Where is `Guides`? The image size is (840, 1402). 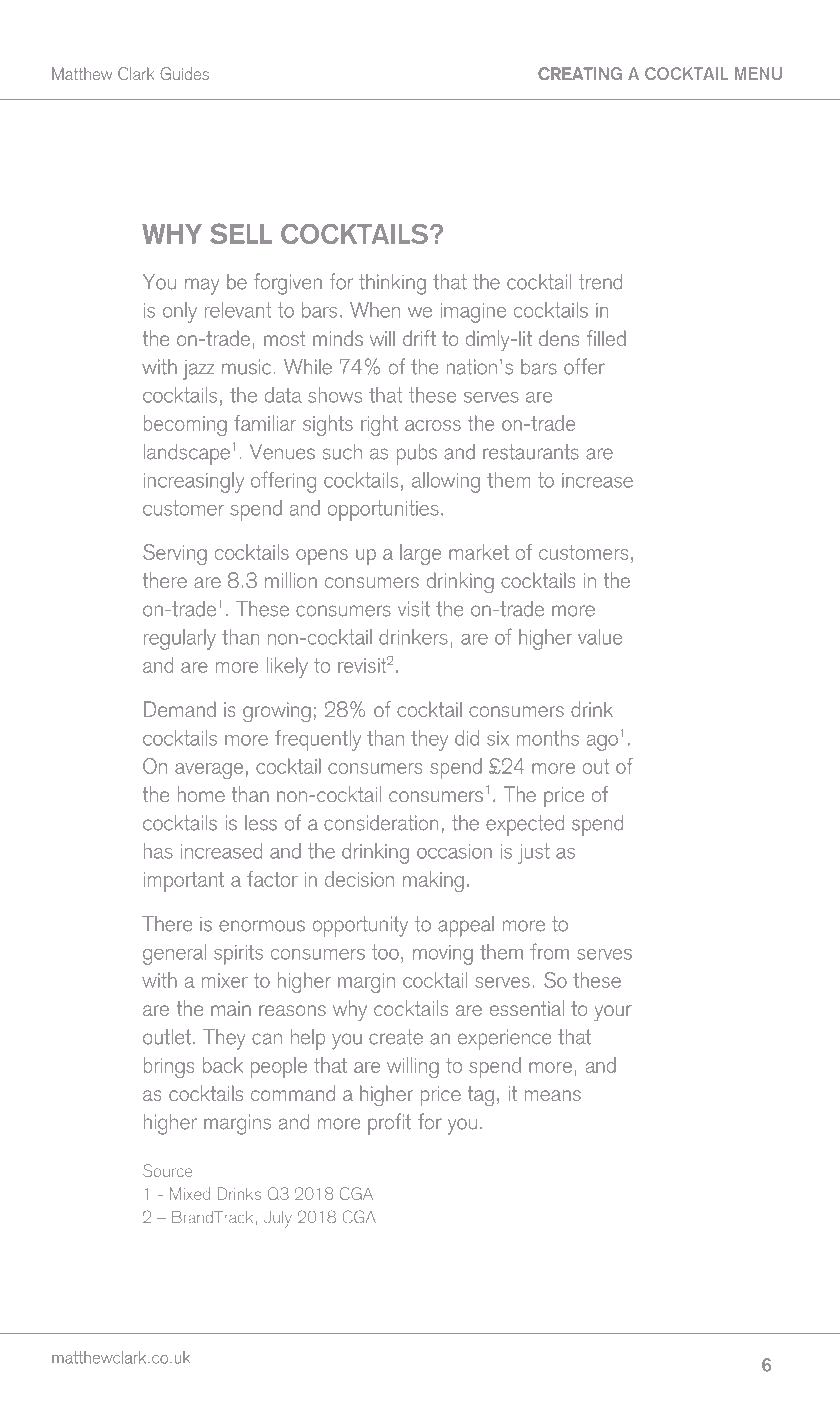 Guides is located at coordinates (184, 73).
